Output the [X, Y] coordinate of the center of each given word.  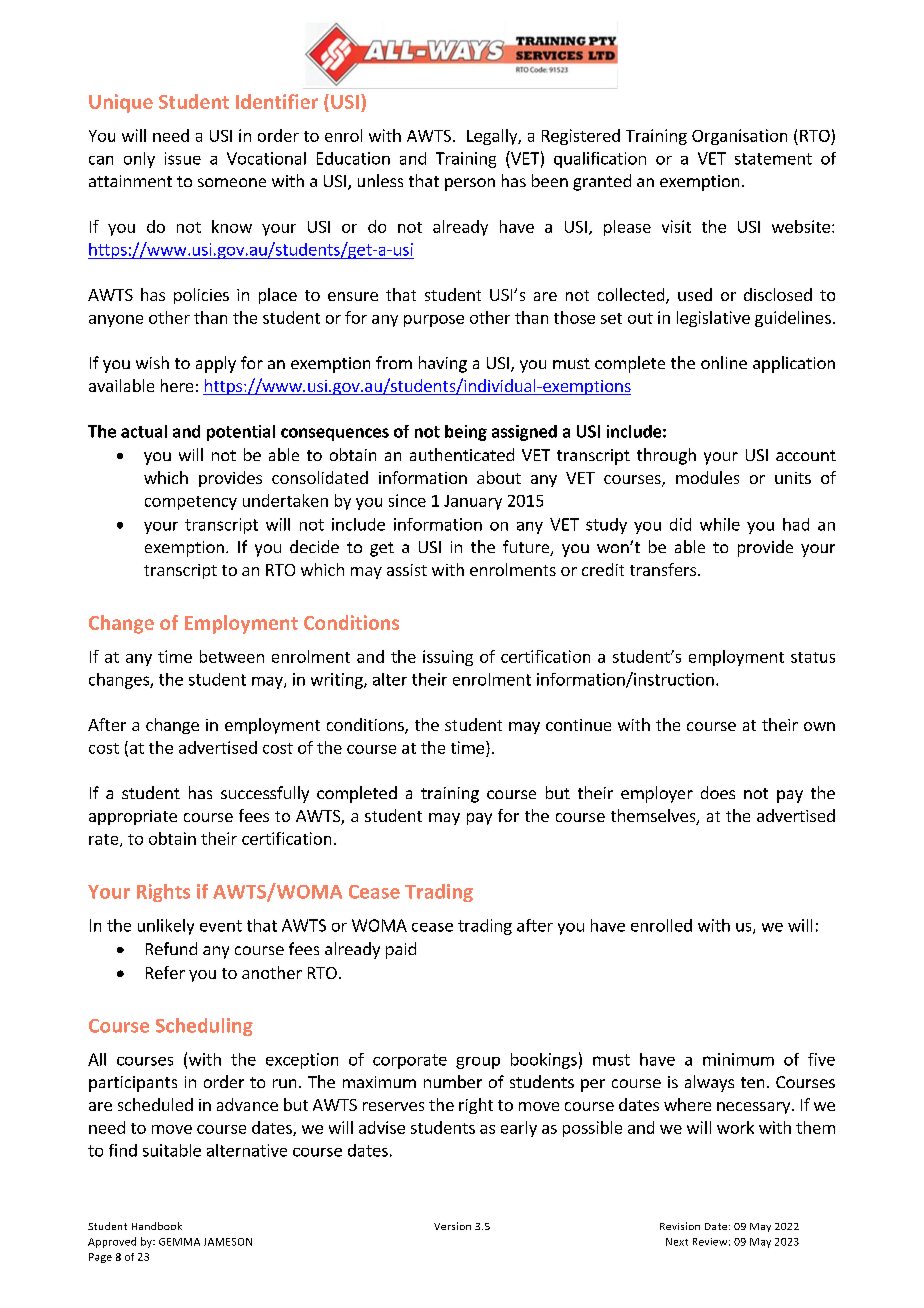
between [232, 656]
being [466, 433]
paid [401, 950]
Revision [680, 1226]
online [724, 362]
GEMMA [179, 1242]
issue [183, 158]
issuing [448, 658]
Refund [171, 948]
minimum [738, 1059]
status [813, 657]
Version [452, 1226]
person [470, 184]
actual [144, 431]
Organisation [739, 137]
